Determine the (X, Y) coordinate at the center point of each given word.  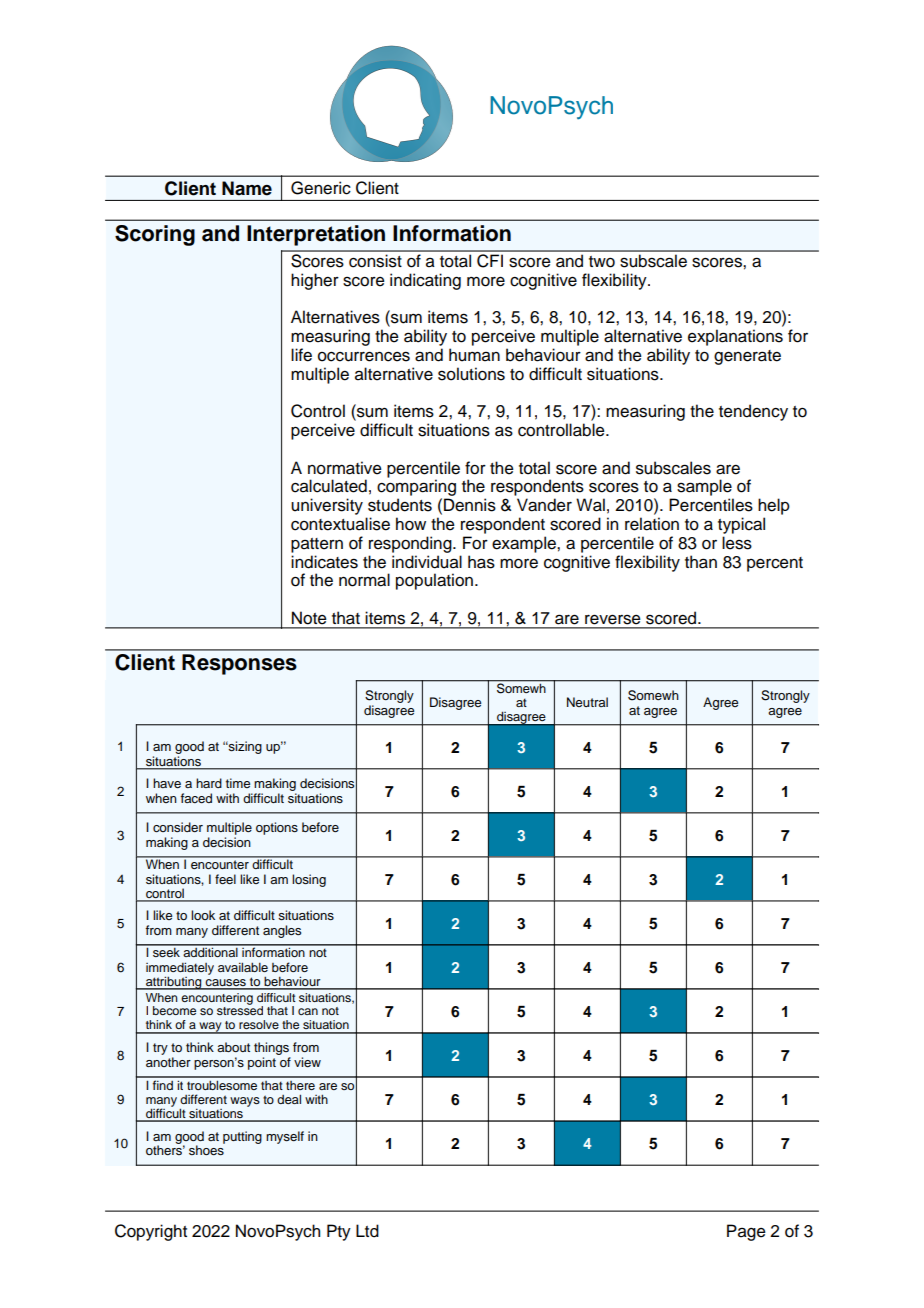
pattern (317, 545)
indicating (425, 281)
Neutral (587, 702)
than (701, 562)
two (602, 262)
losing (309, 880)
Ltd (367, 1231)
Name (247, 188)
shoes (207, 1149)
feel (225, 879)
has (481, 562)
